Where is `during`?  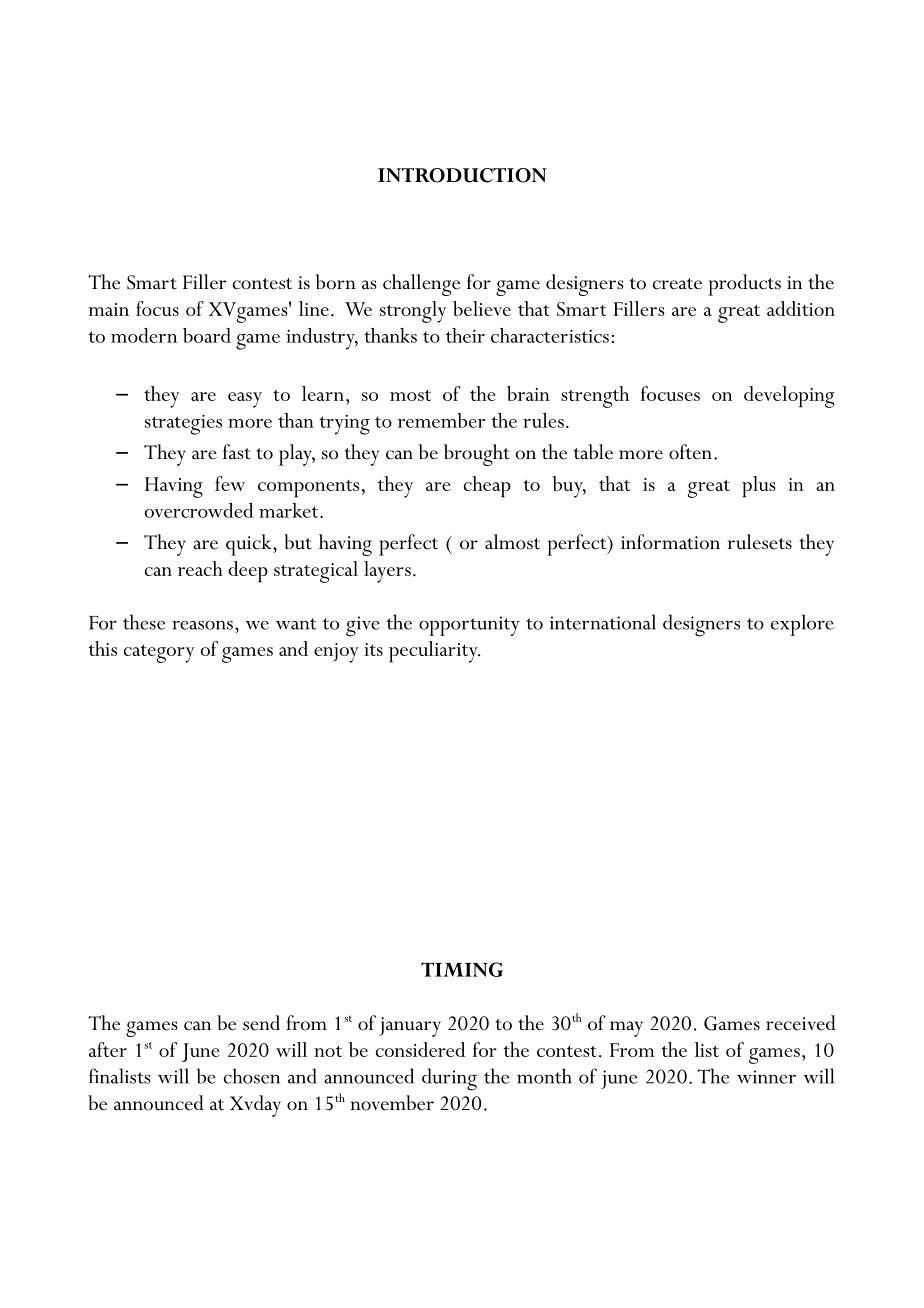 during is located at coordinates (449, 1079).
